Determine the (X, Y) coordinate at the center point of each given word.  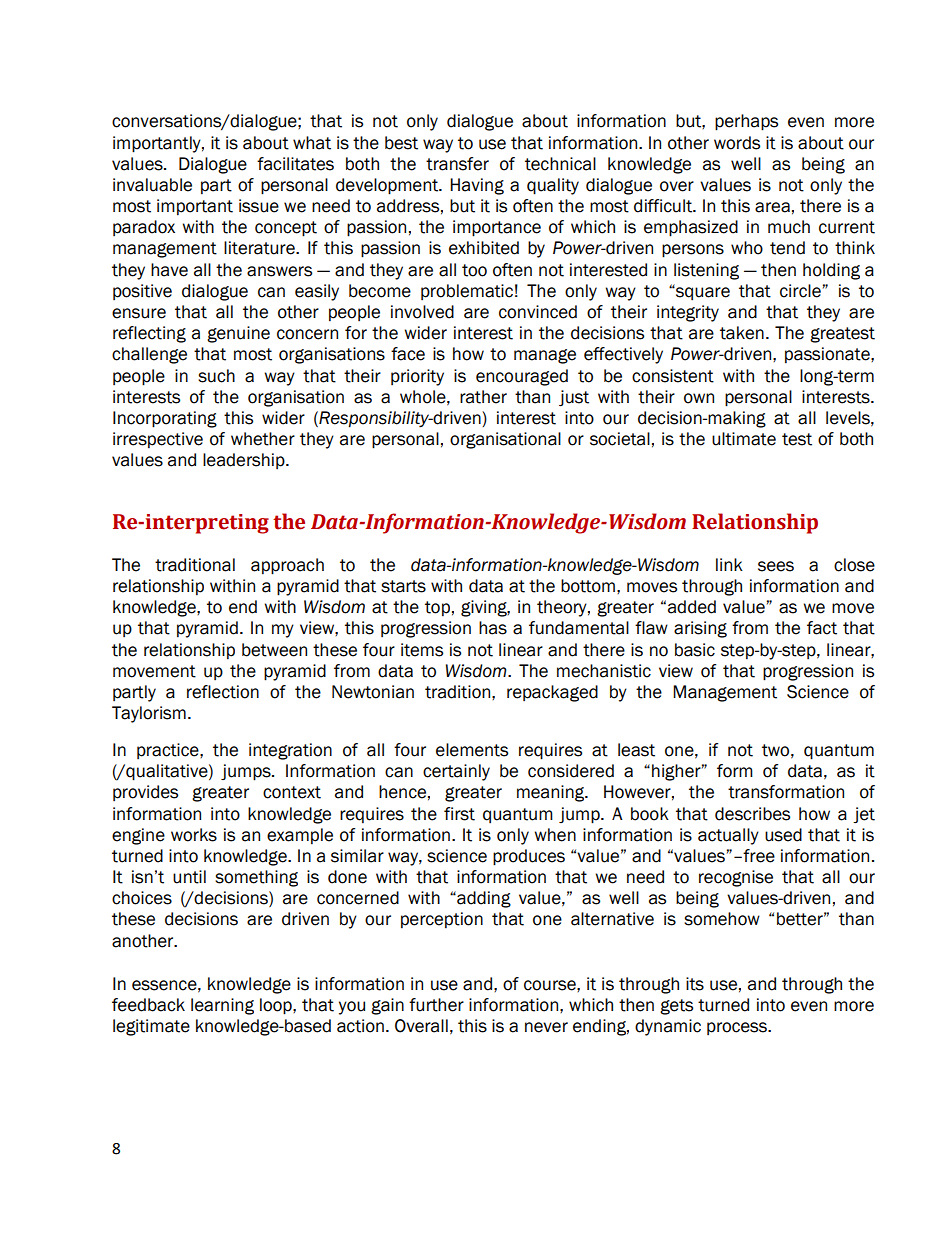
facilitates (295, 164)
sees (776, 566)
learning (222, 1006)
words (737, 143)
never (546, 1027)
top (437, 609)
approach (287, 566)
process (738, 1028)
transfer (457, 164)
